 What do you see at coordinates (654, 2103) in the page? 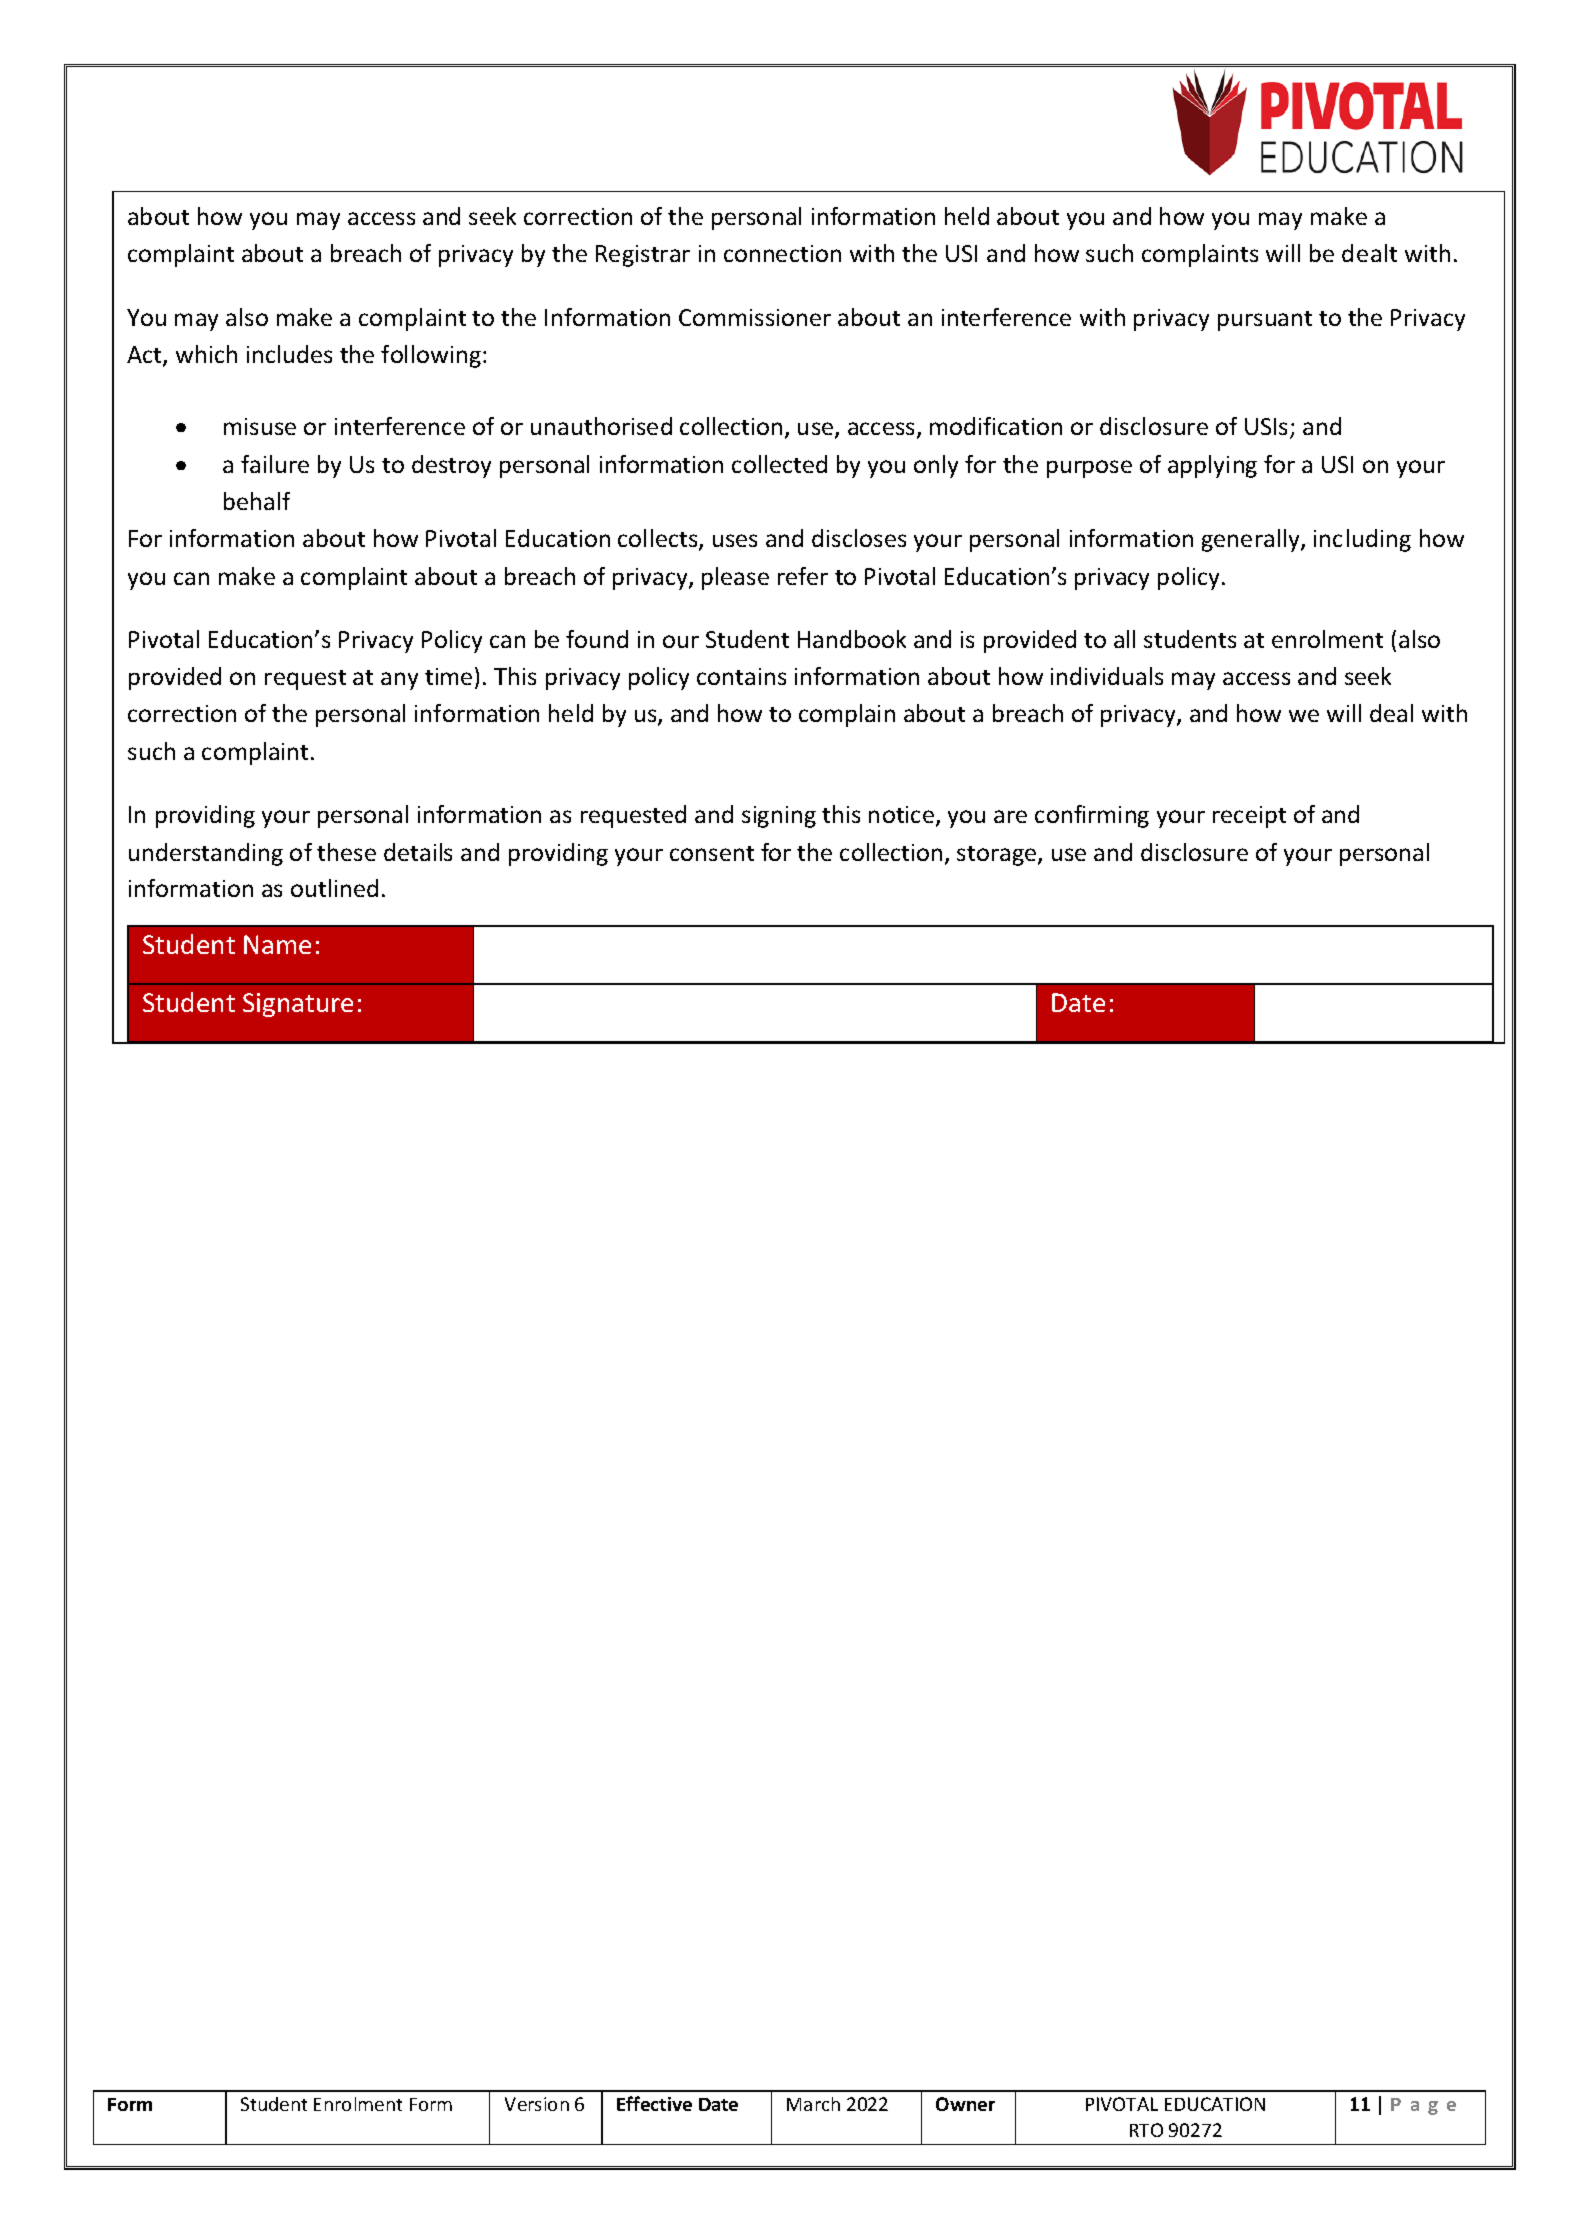
I see `Effective` at bounding box center [654, 2103].
